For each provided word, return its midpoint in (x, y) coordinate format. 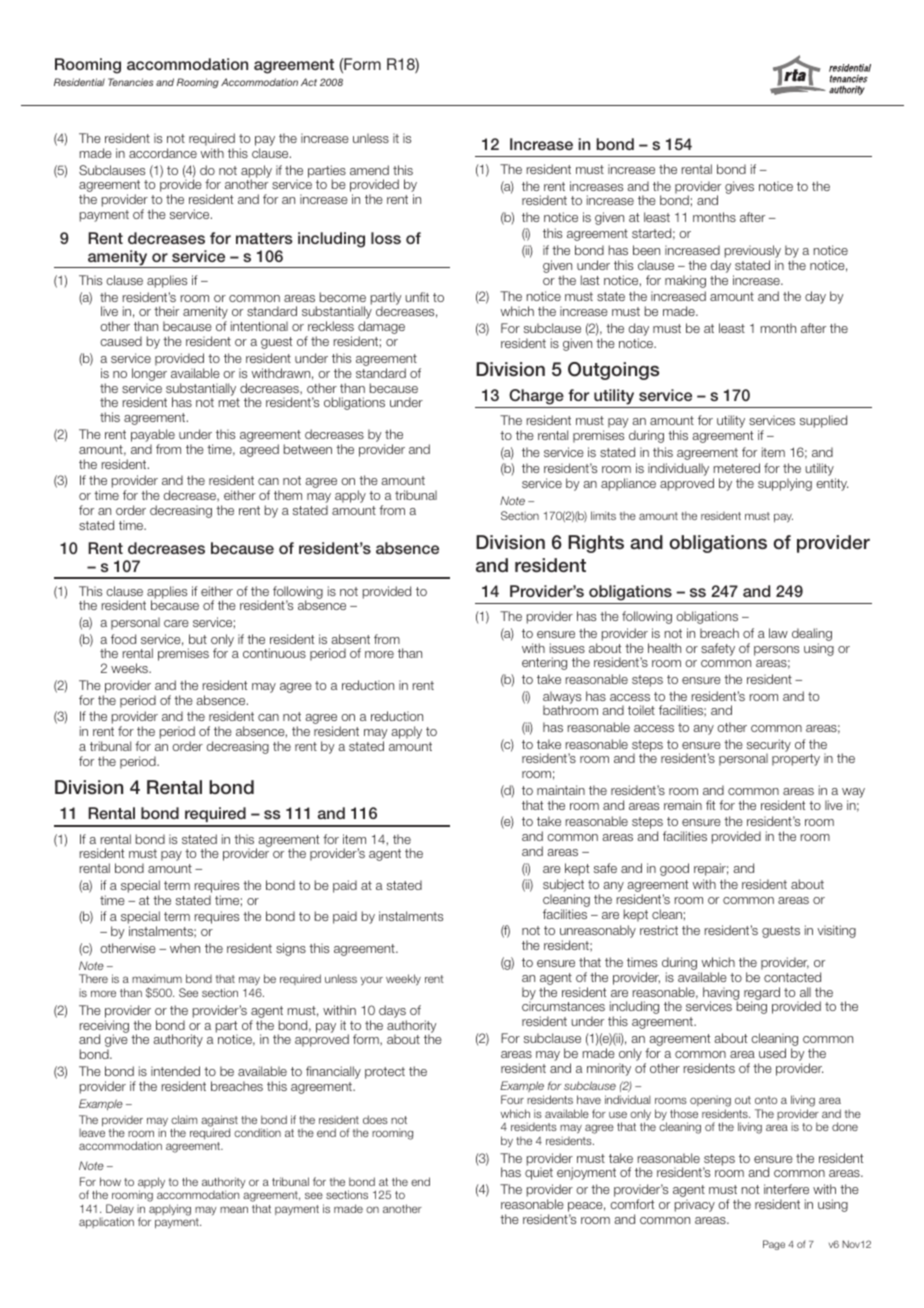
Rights (596, 544)
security (769, 746)
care (176, 623)
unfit (417, 297)
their (166, 311)
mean (234, 1209)
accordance (163, 153)
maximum (157, 978)
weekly (403, 980)
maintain (561, 790)
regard (762, 994)
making (685, 281)
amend (369, 170)
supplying (785, 484)
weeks (130, 668)
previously (753, 253)
